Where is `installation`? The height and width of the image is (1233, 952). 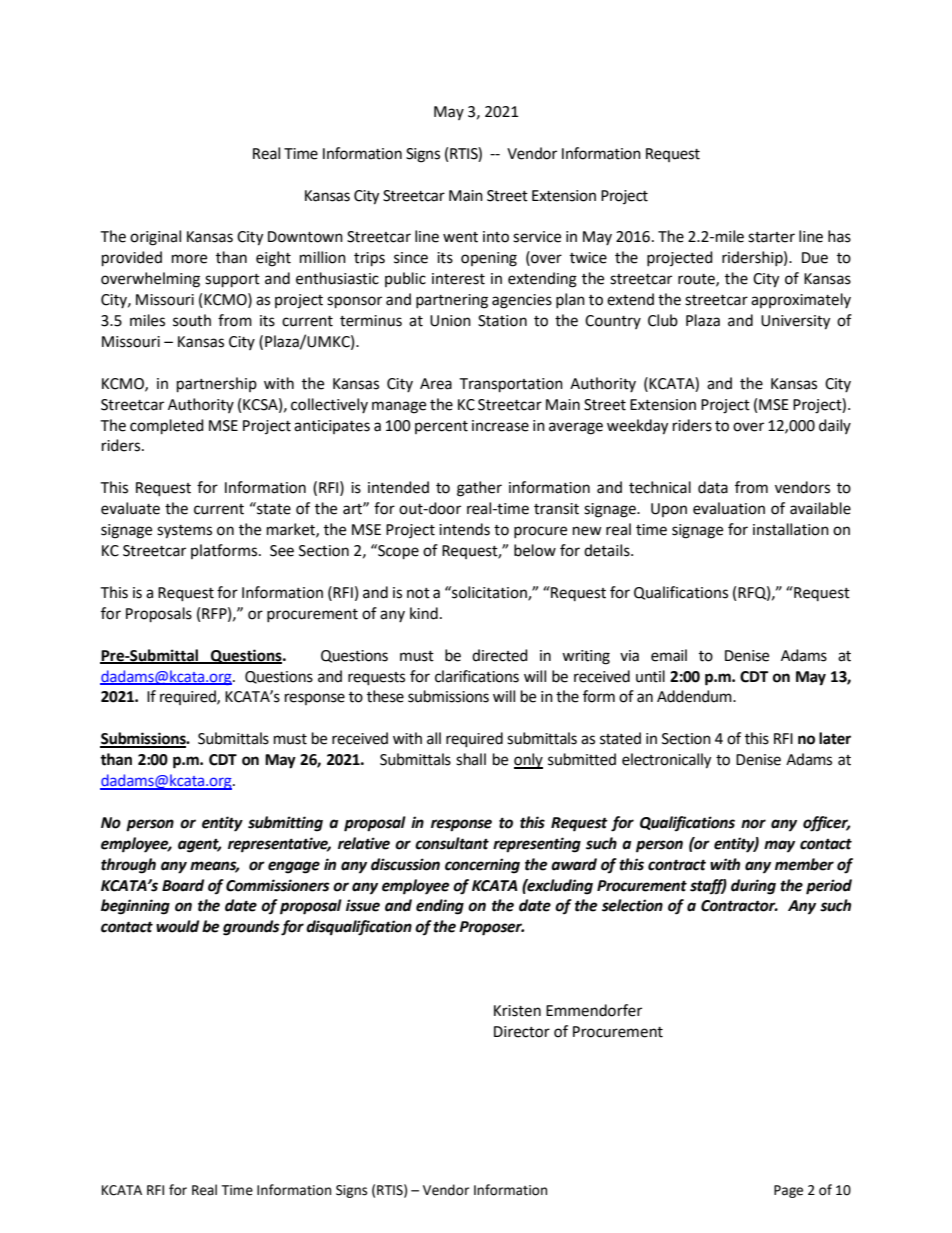
installation is located at coordinates (791, 529).
